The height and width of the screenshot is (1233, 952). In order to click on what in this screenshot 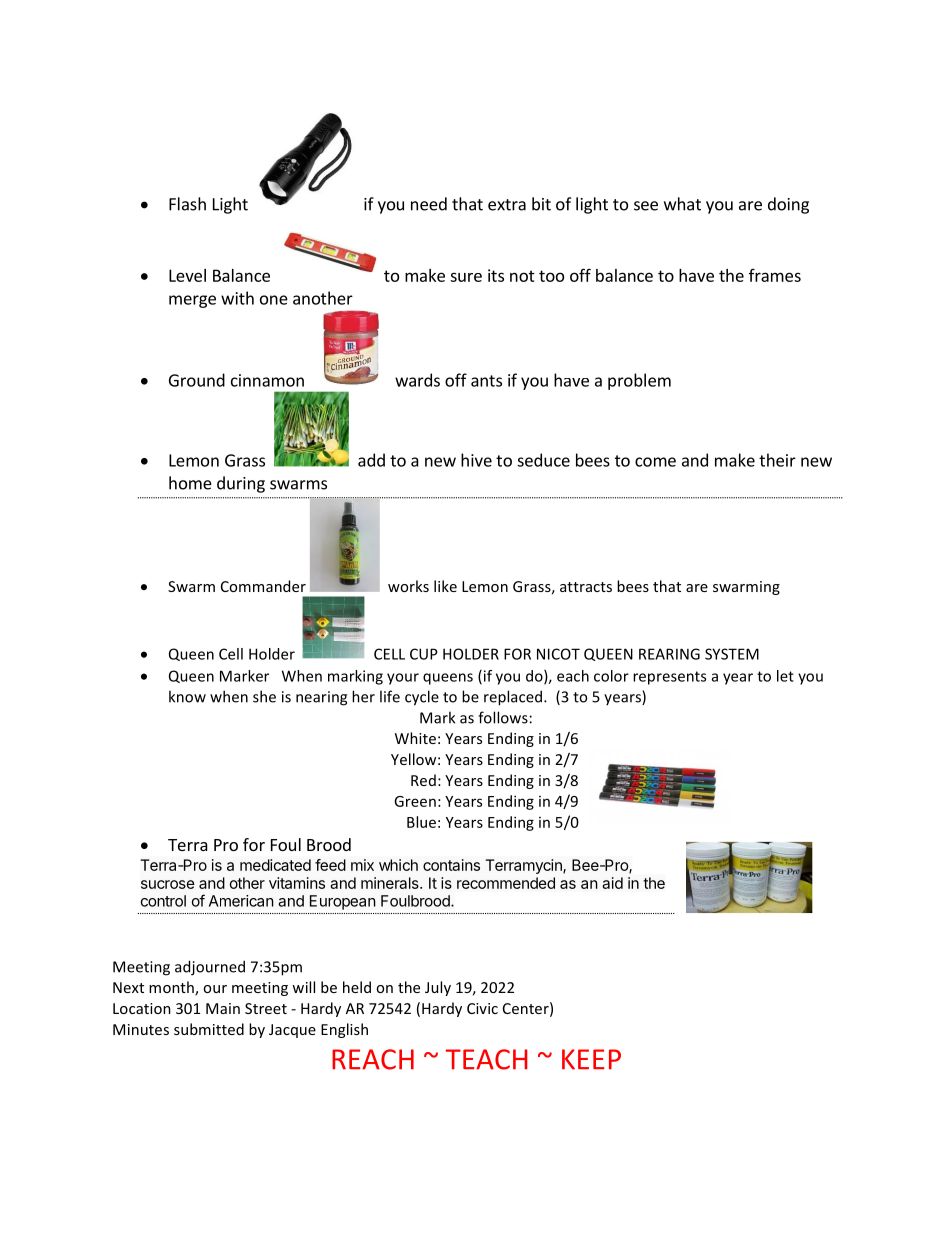, I will do `click(682, 204)`.
